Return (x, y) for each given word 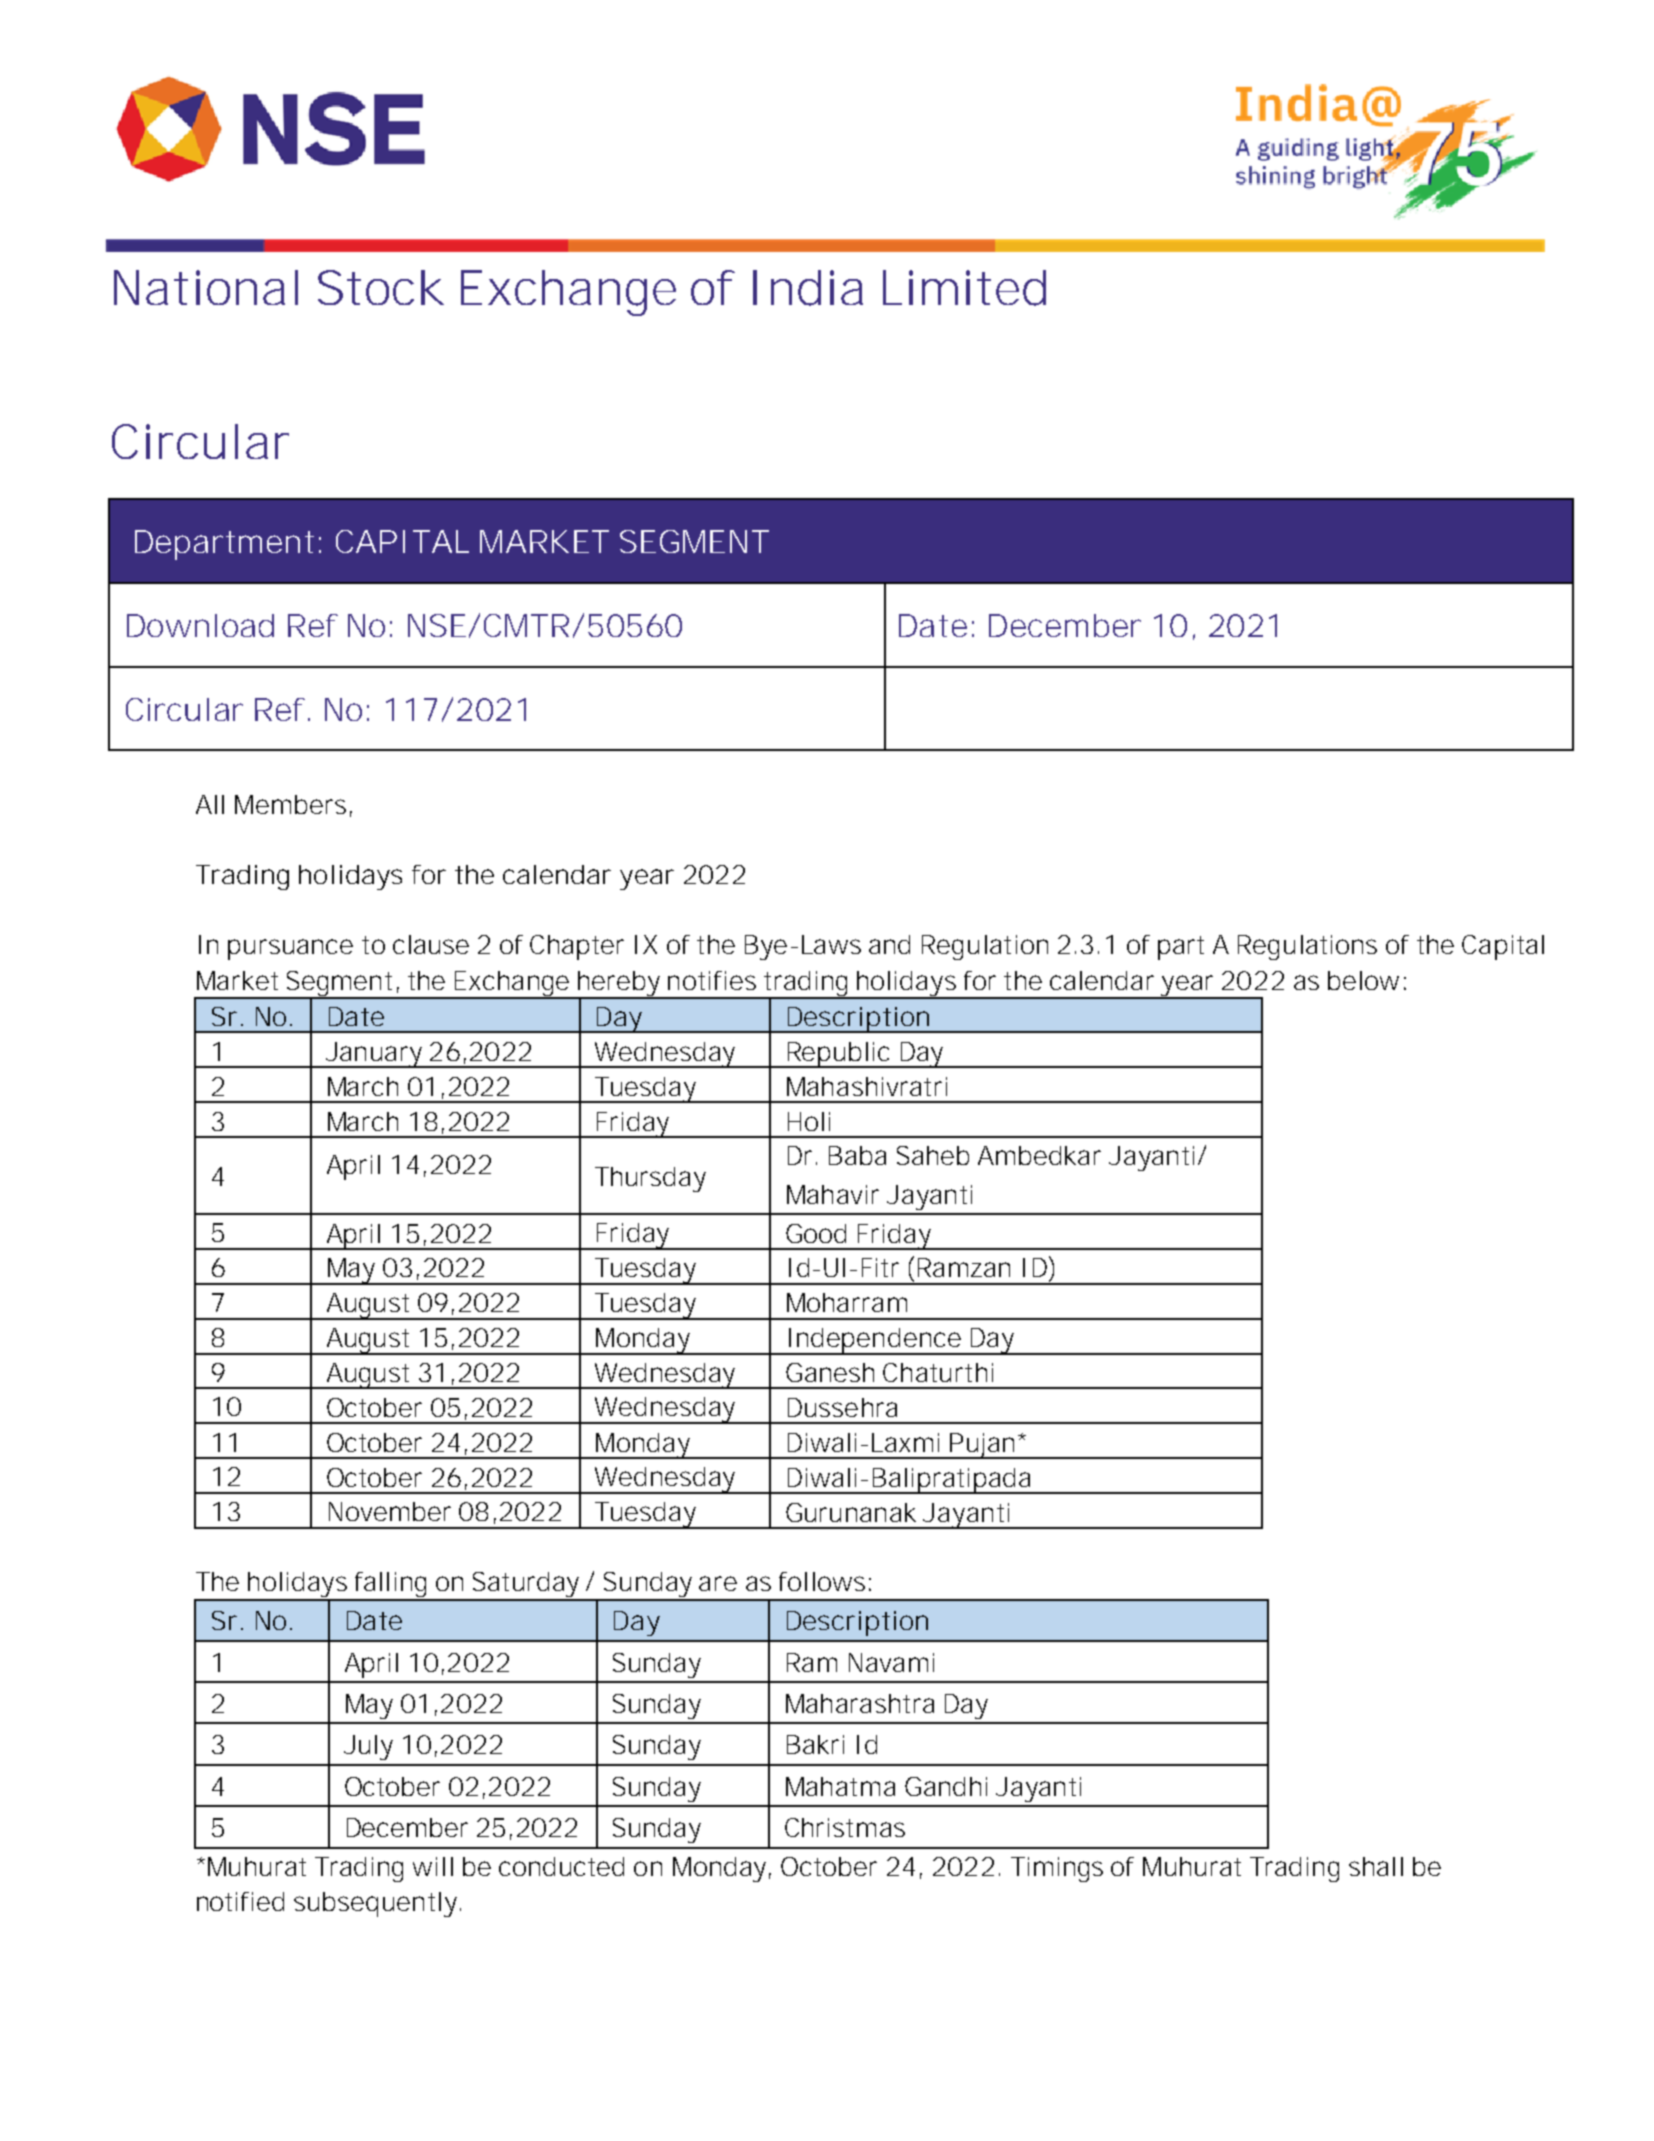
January (373, 1055)
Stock (380, 287)
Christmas (845, 1827)
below (1363, 980)
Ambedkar (1039, 1155)
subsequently (375, 1904)
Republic (839, 1055)
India (808, 288)
